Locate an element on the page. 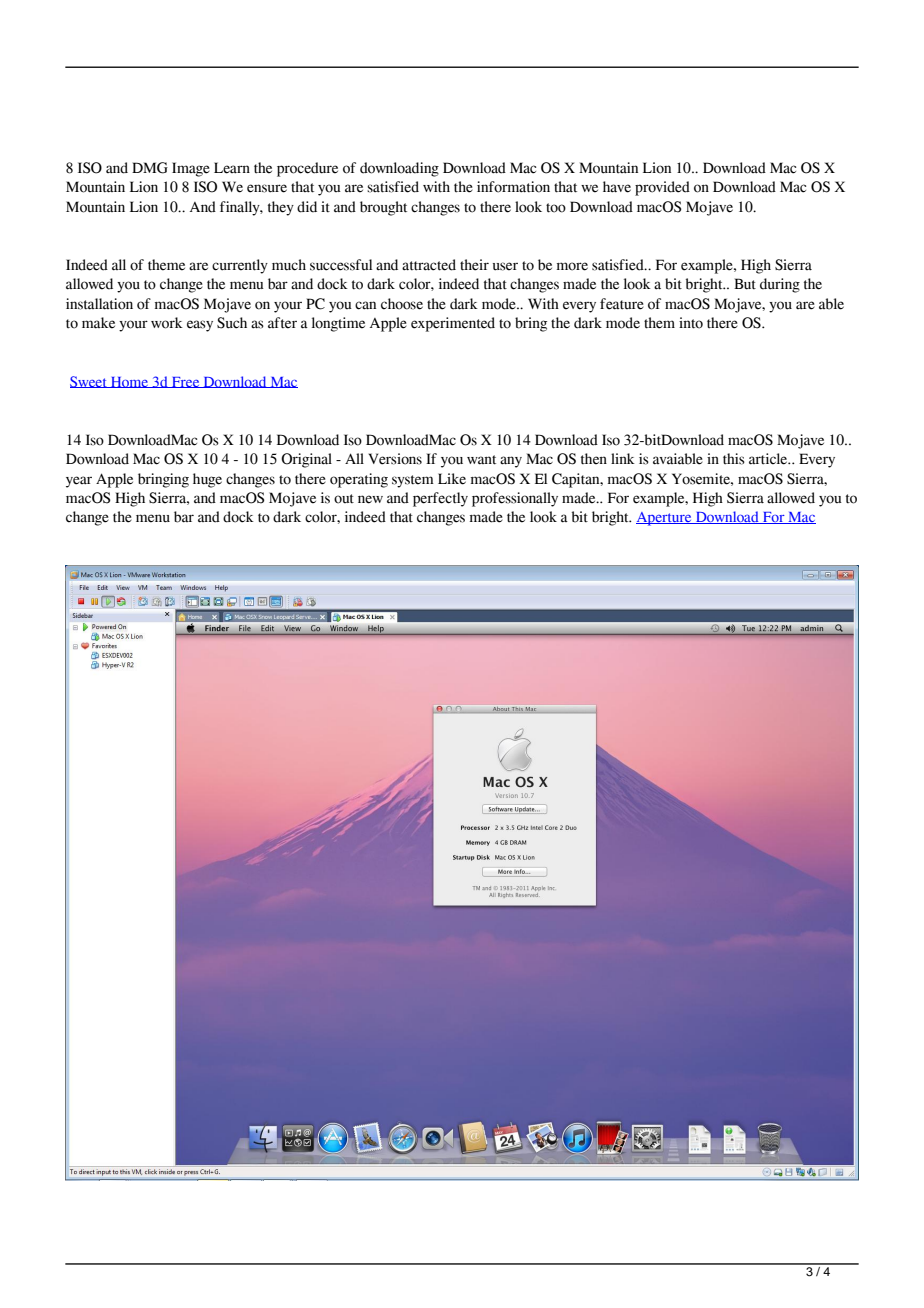 The image size is (924, 1308). DMG is located at coordinates (150, 168).
